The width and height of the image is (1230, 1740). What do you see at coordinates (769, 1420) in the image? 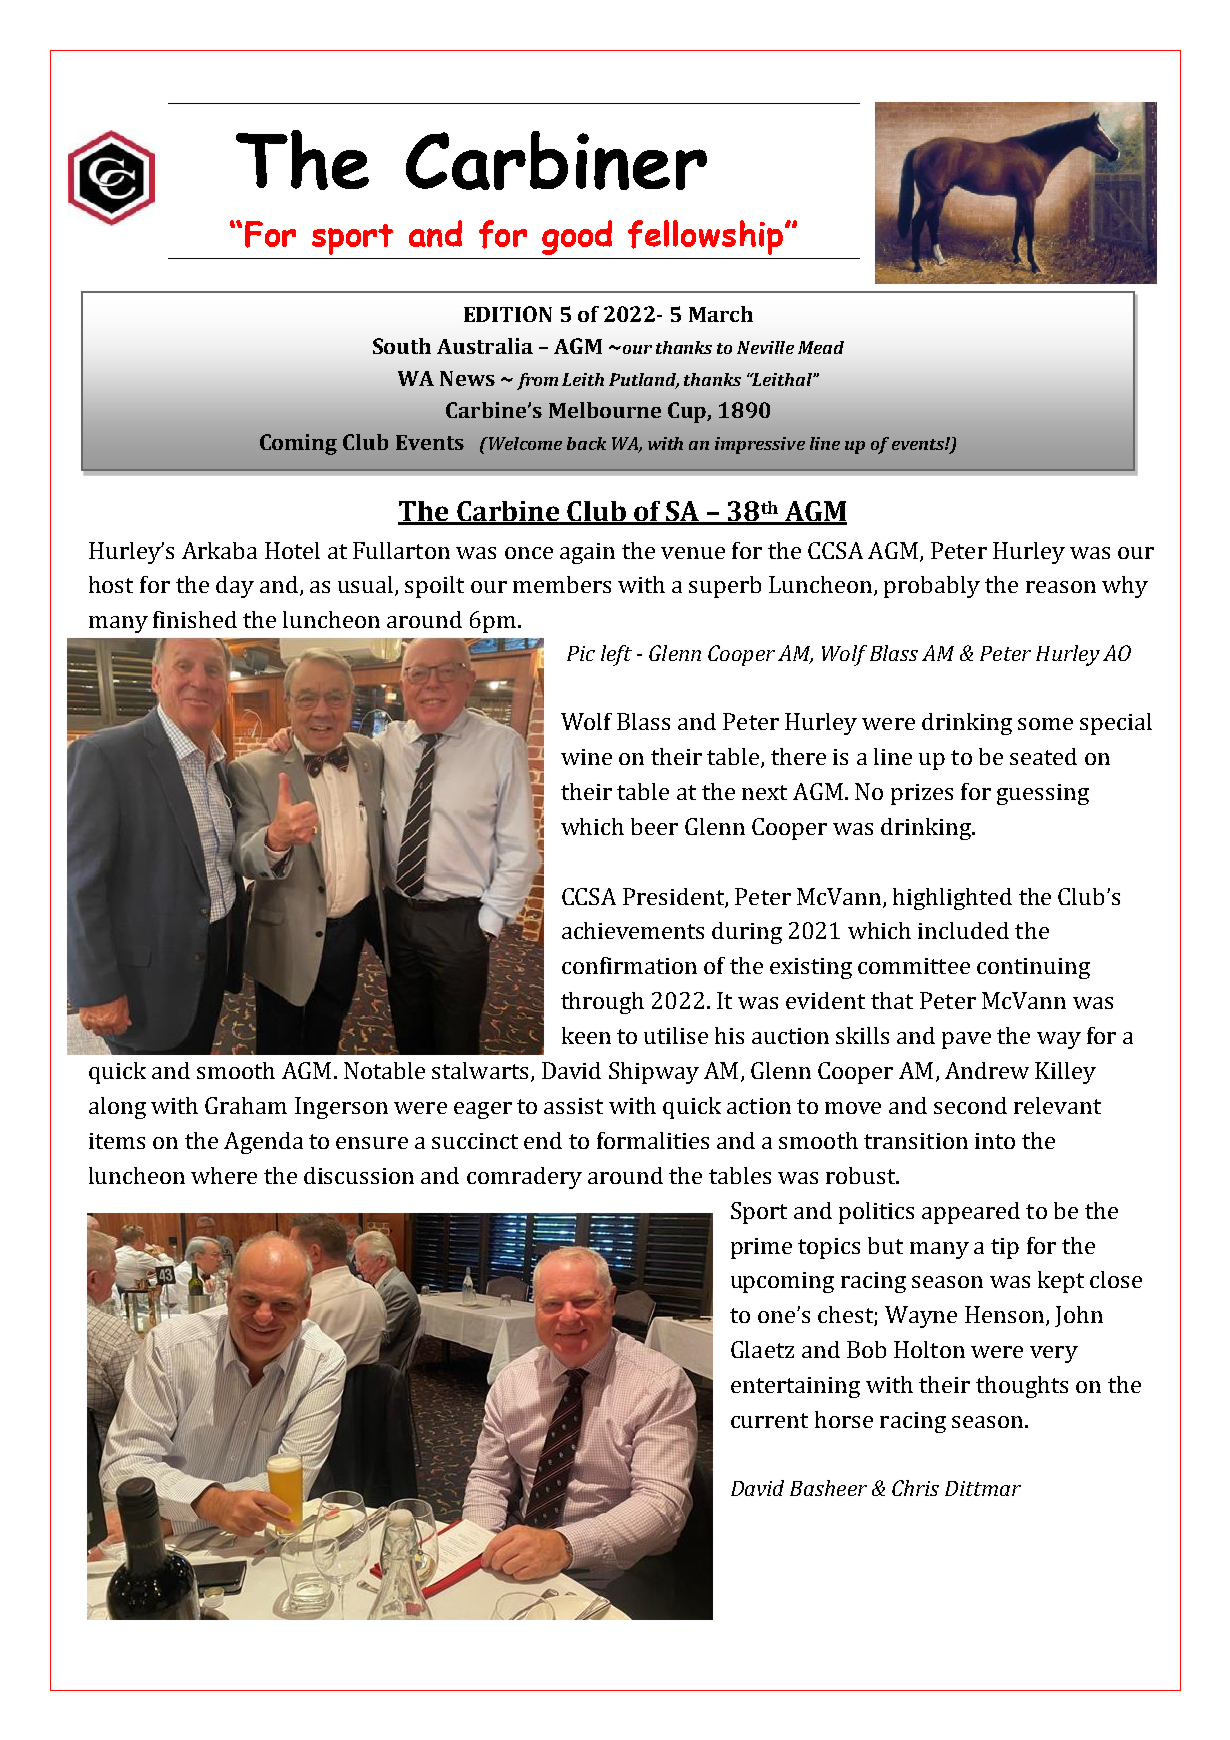
I see `current` at bounding box center [769, 1420].
